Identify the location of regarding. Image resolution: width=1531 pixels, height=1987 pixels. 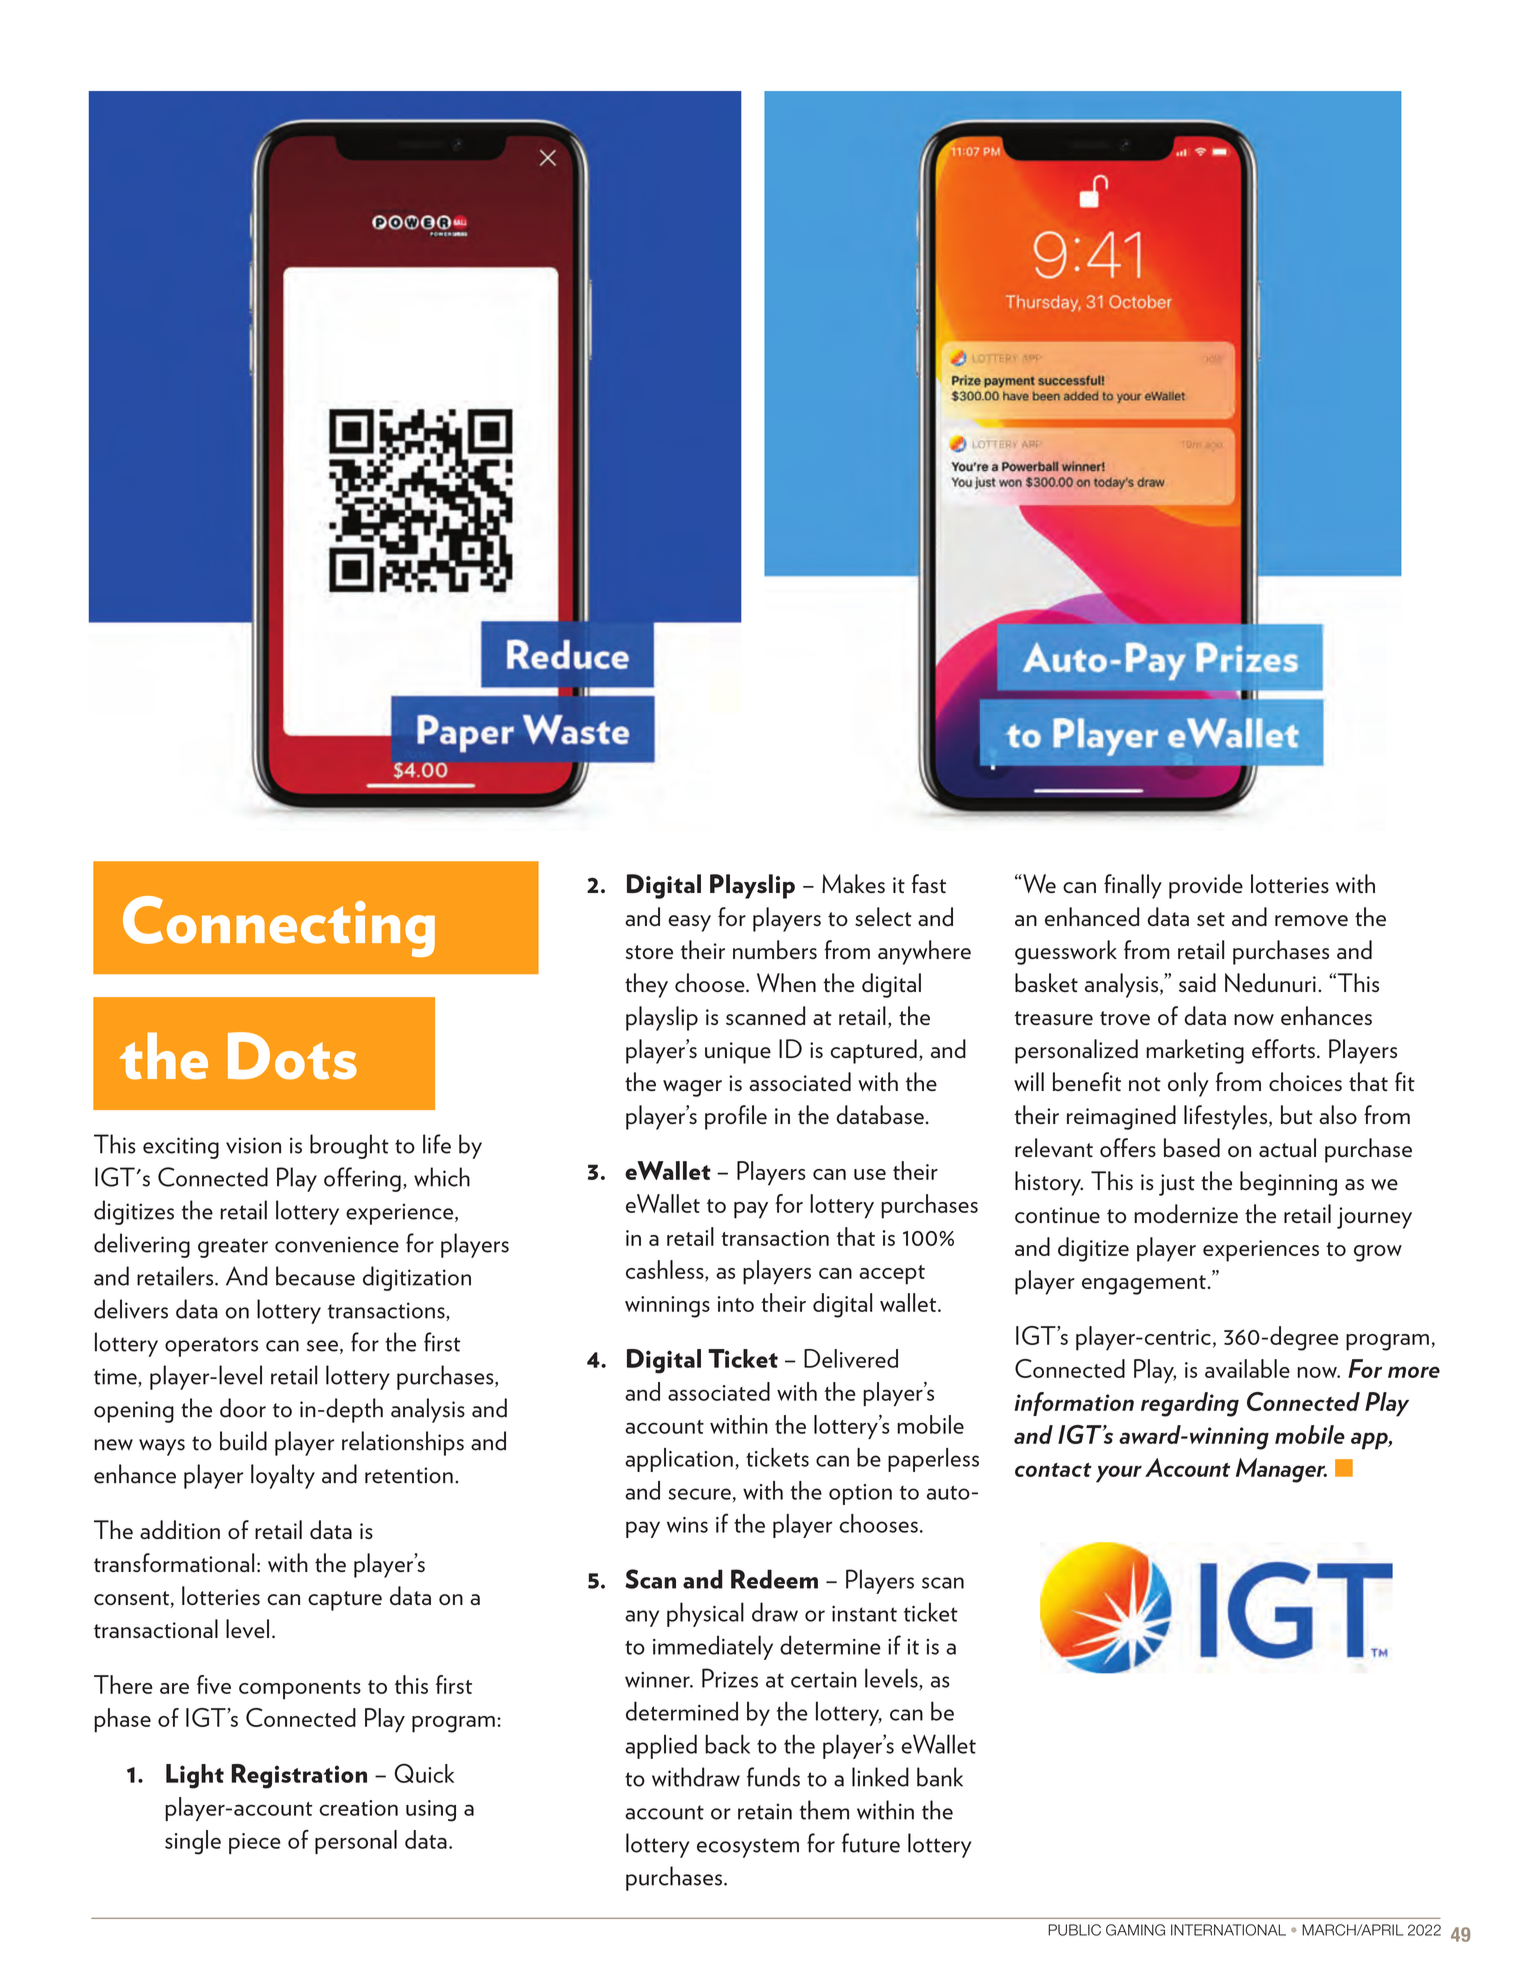
(1190, 1404).
